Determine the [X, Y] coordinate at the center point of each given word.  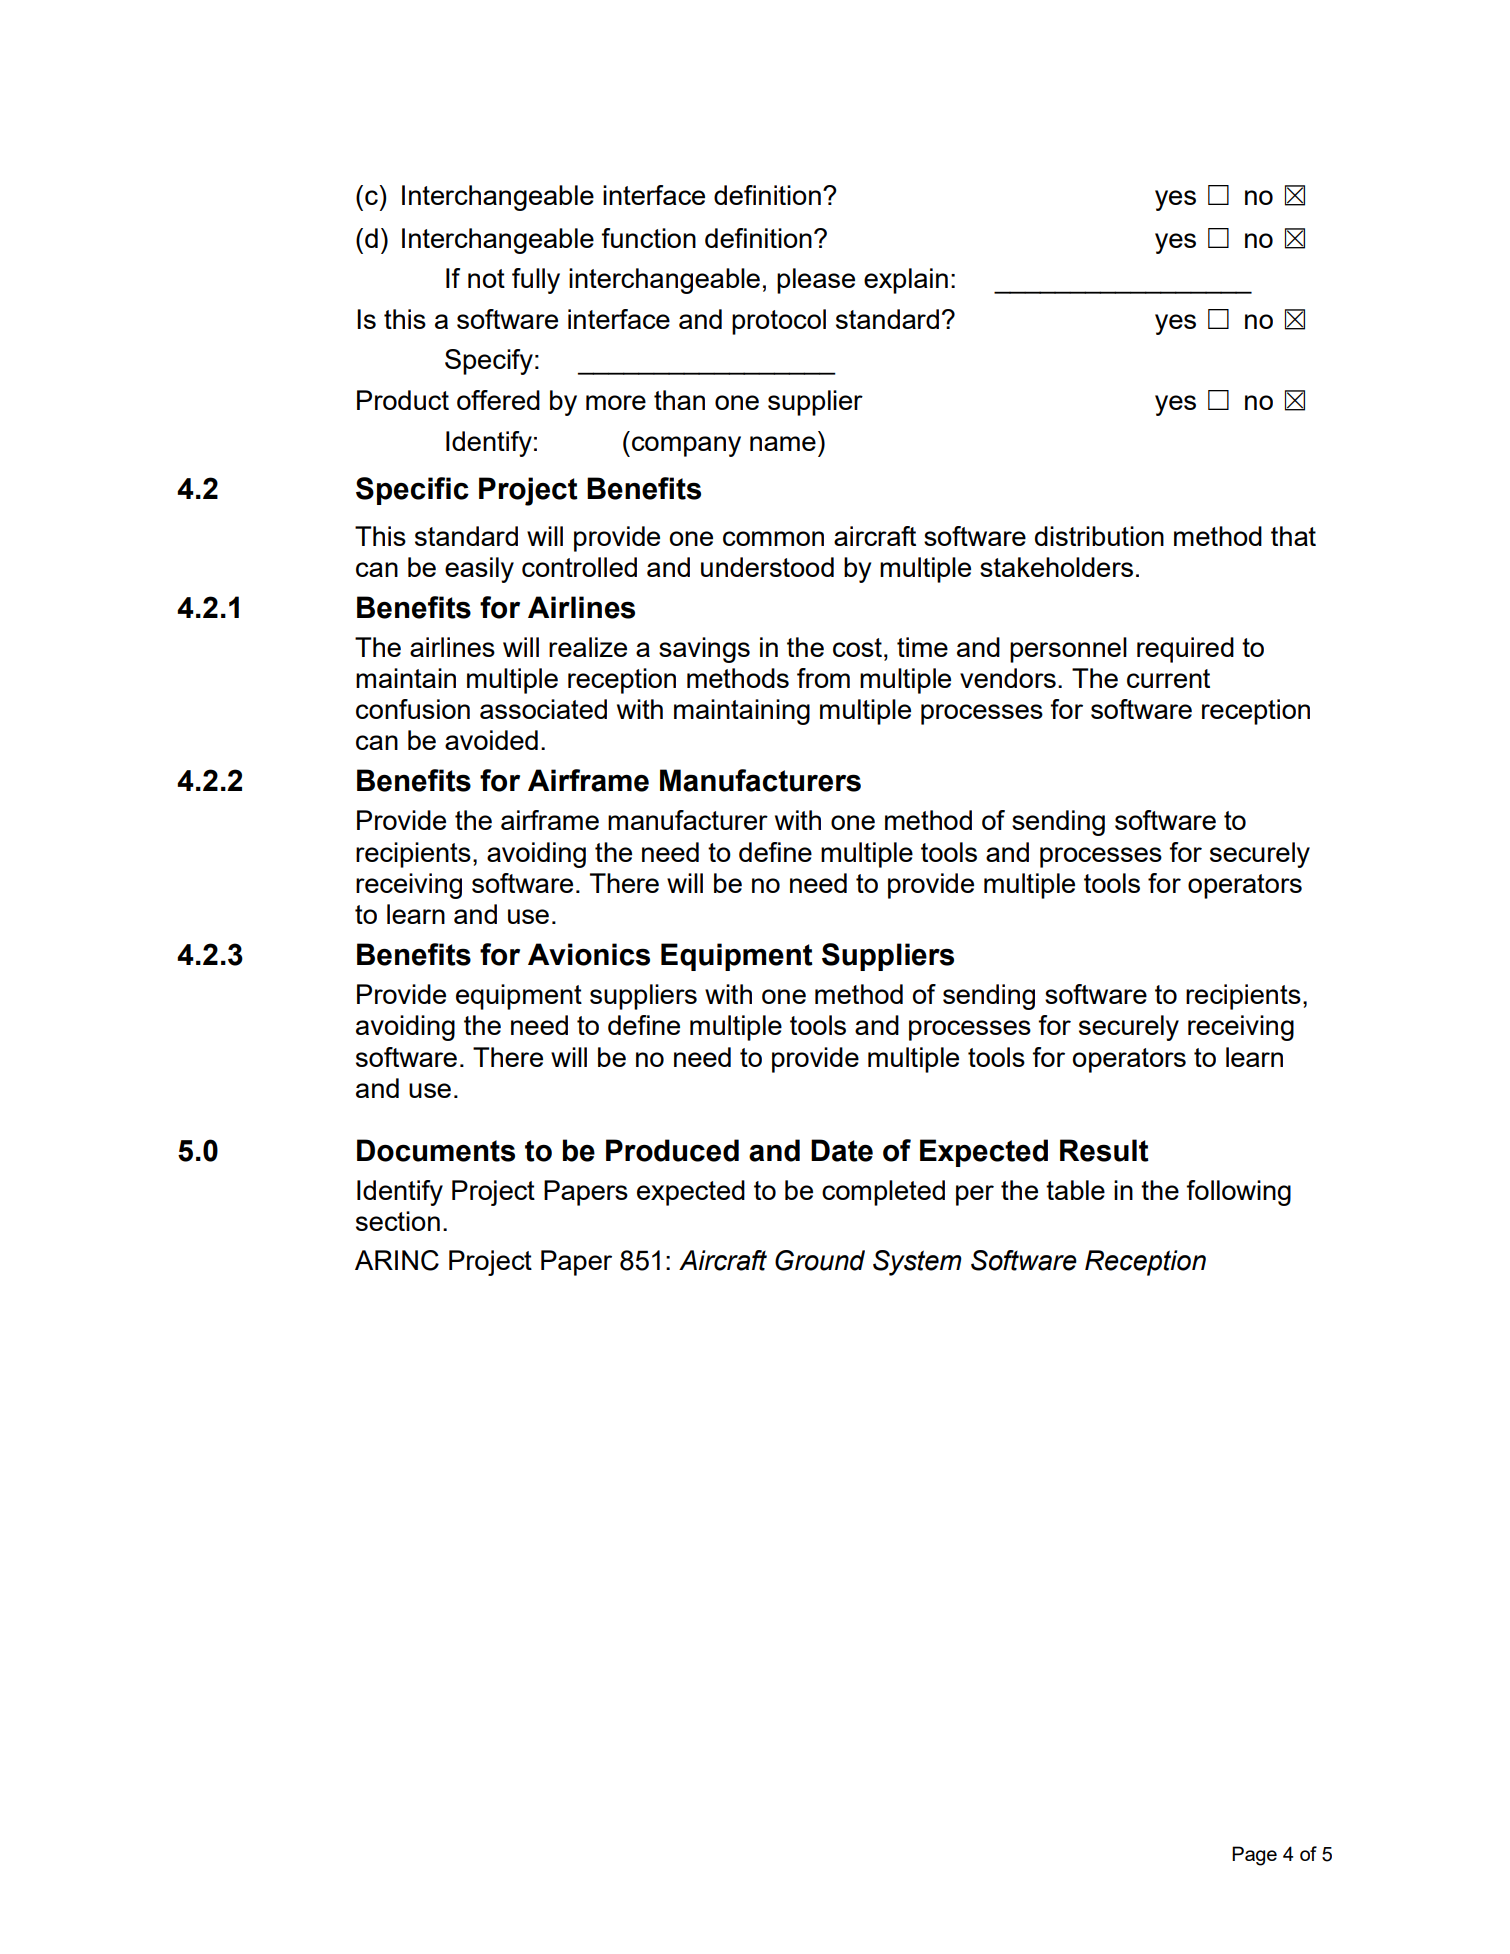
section [398, 1221]
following [1238, 1193]
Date [842, 1150]
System [917, 1263]
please [816, 281]
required [1185, 650]
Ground [820, 1260]
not [486, 278]
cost [857, 647]
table [1075, 1190]
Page [1254, 1856]
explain [906, 281]
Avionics [589, 954]
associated [543, 709]
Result [1104, 1150]
